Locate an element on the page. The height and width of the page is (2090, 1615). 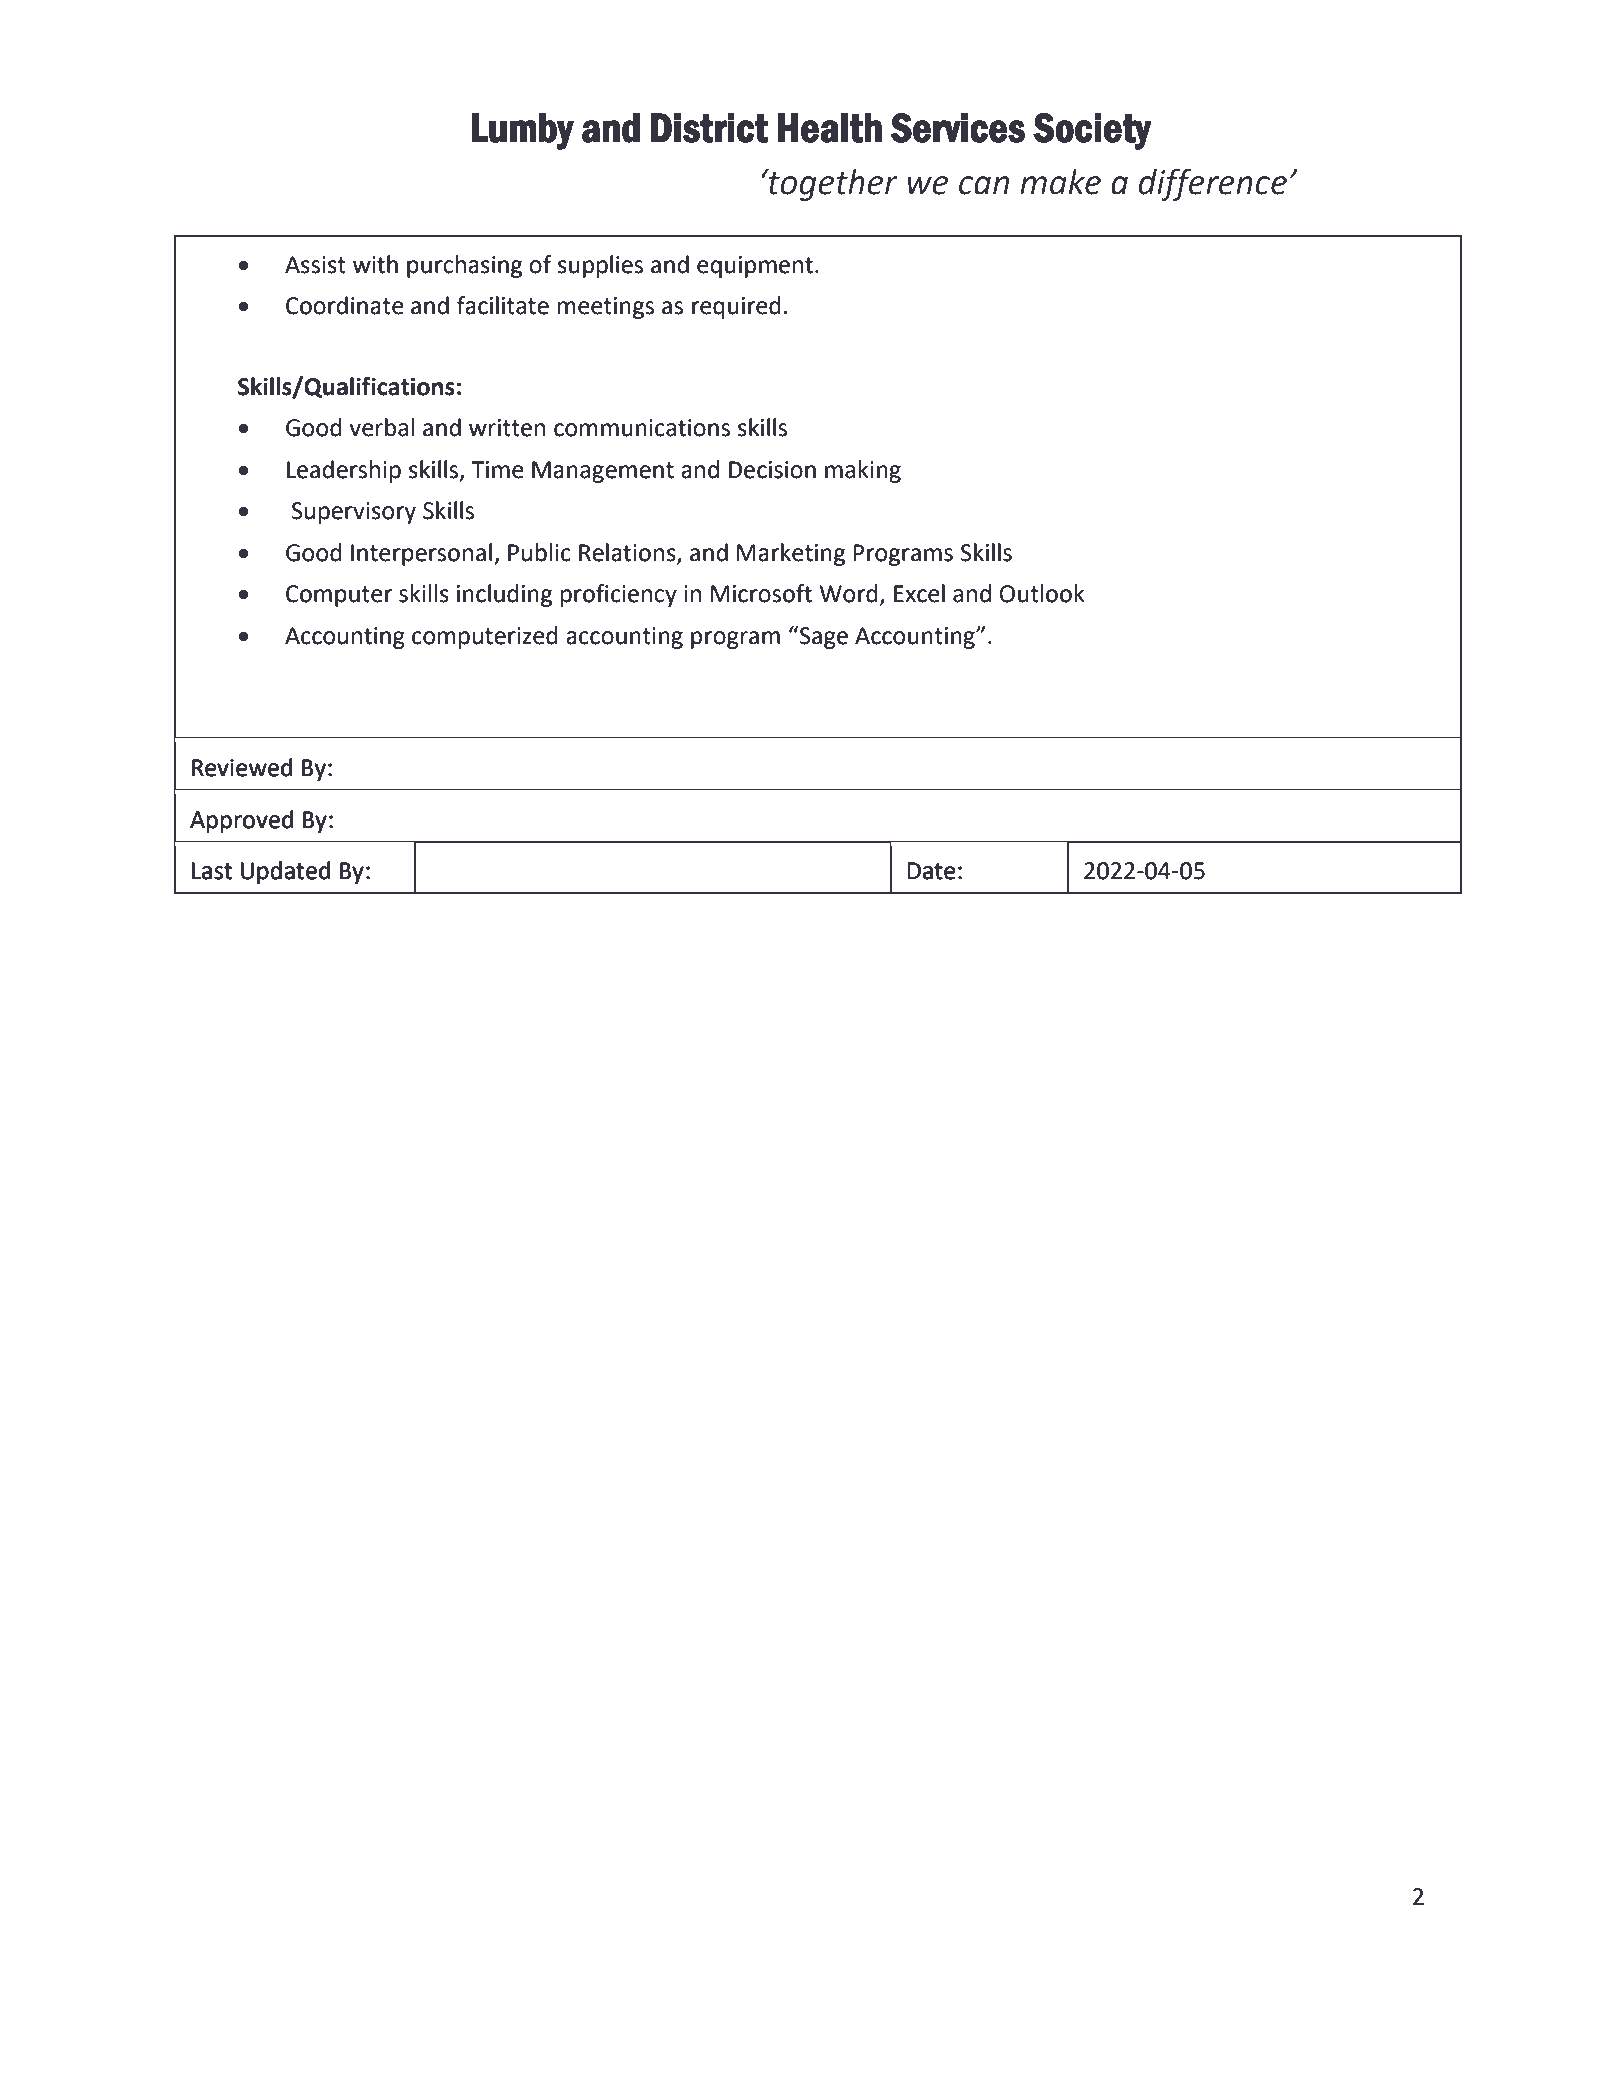
Society is located at coordinates (1092, 131).
